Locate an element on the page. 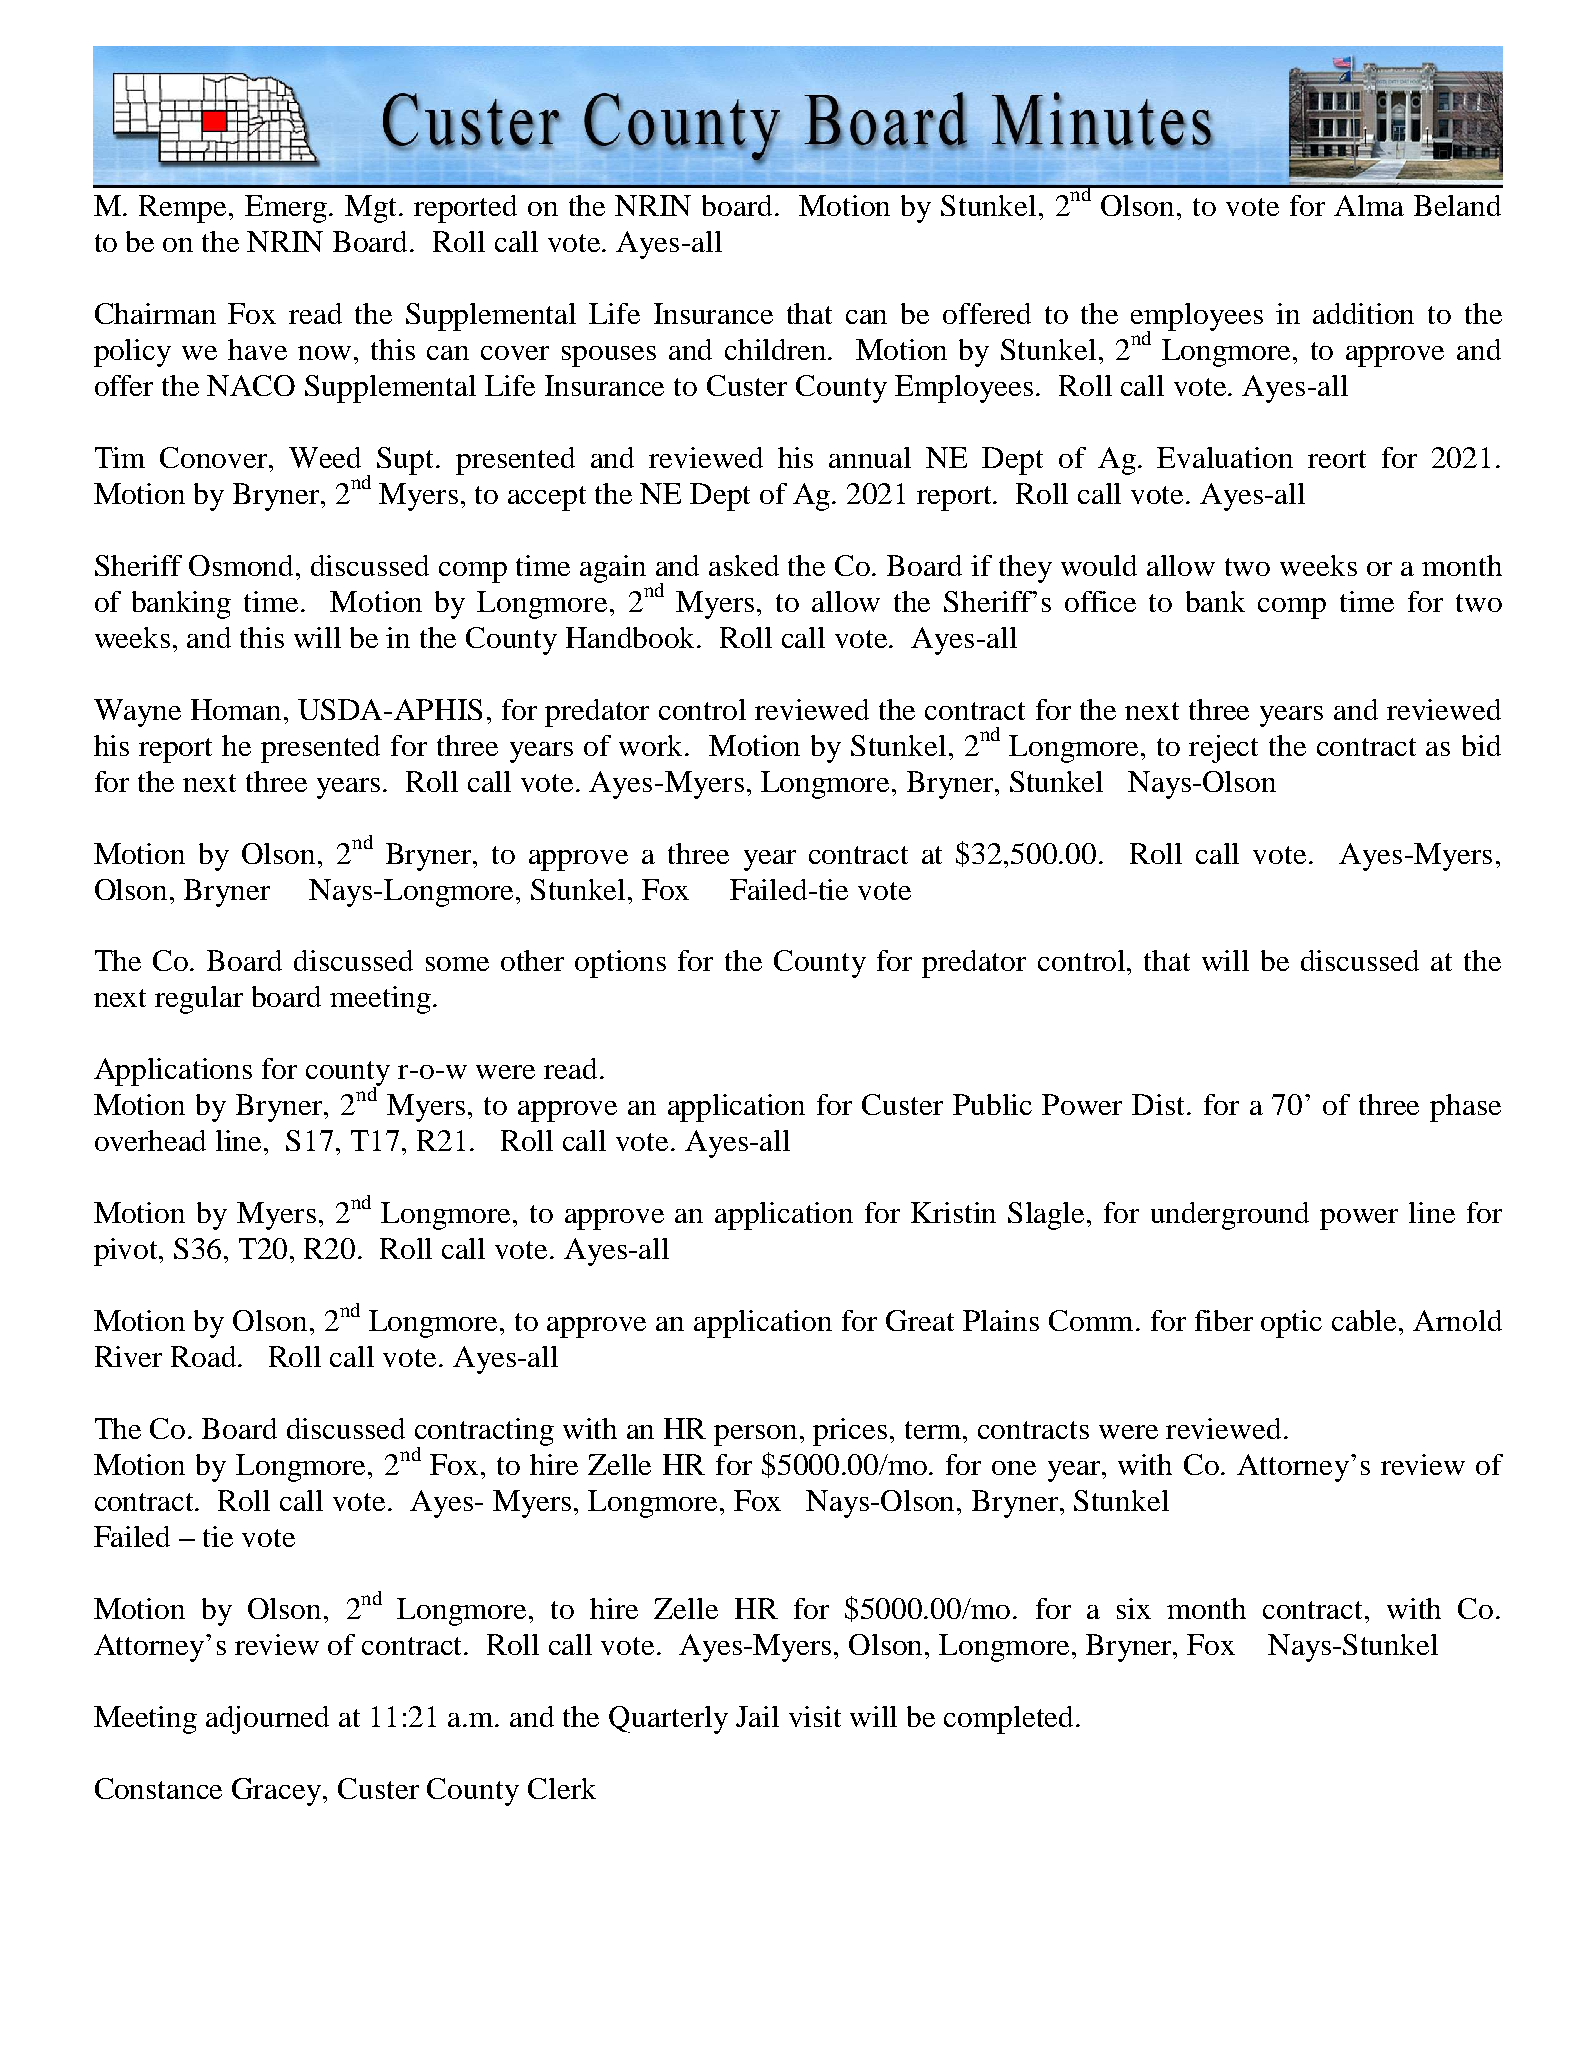 The image size is (1596, 2065). Alma is located at coordinates (1369, 205).
